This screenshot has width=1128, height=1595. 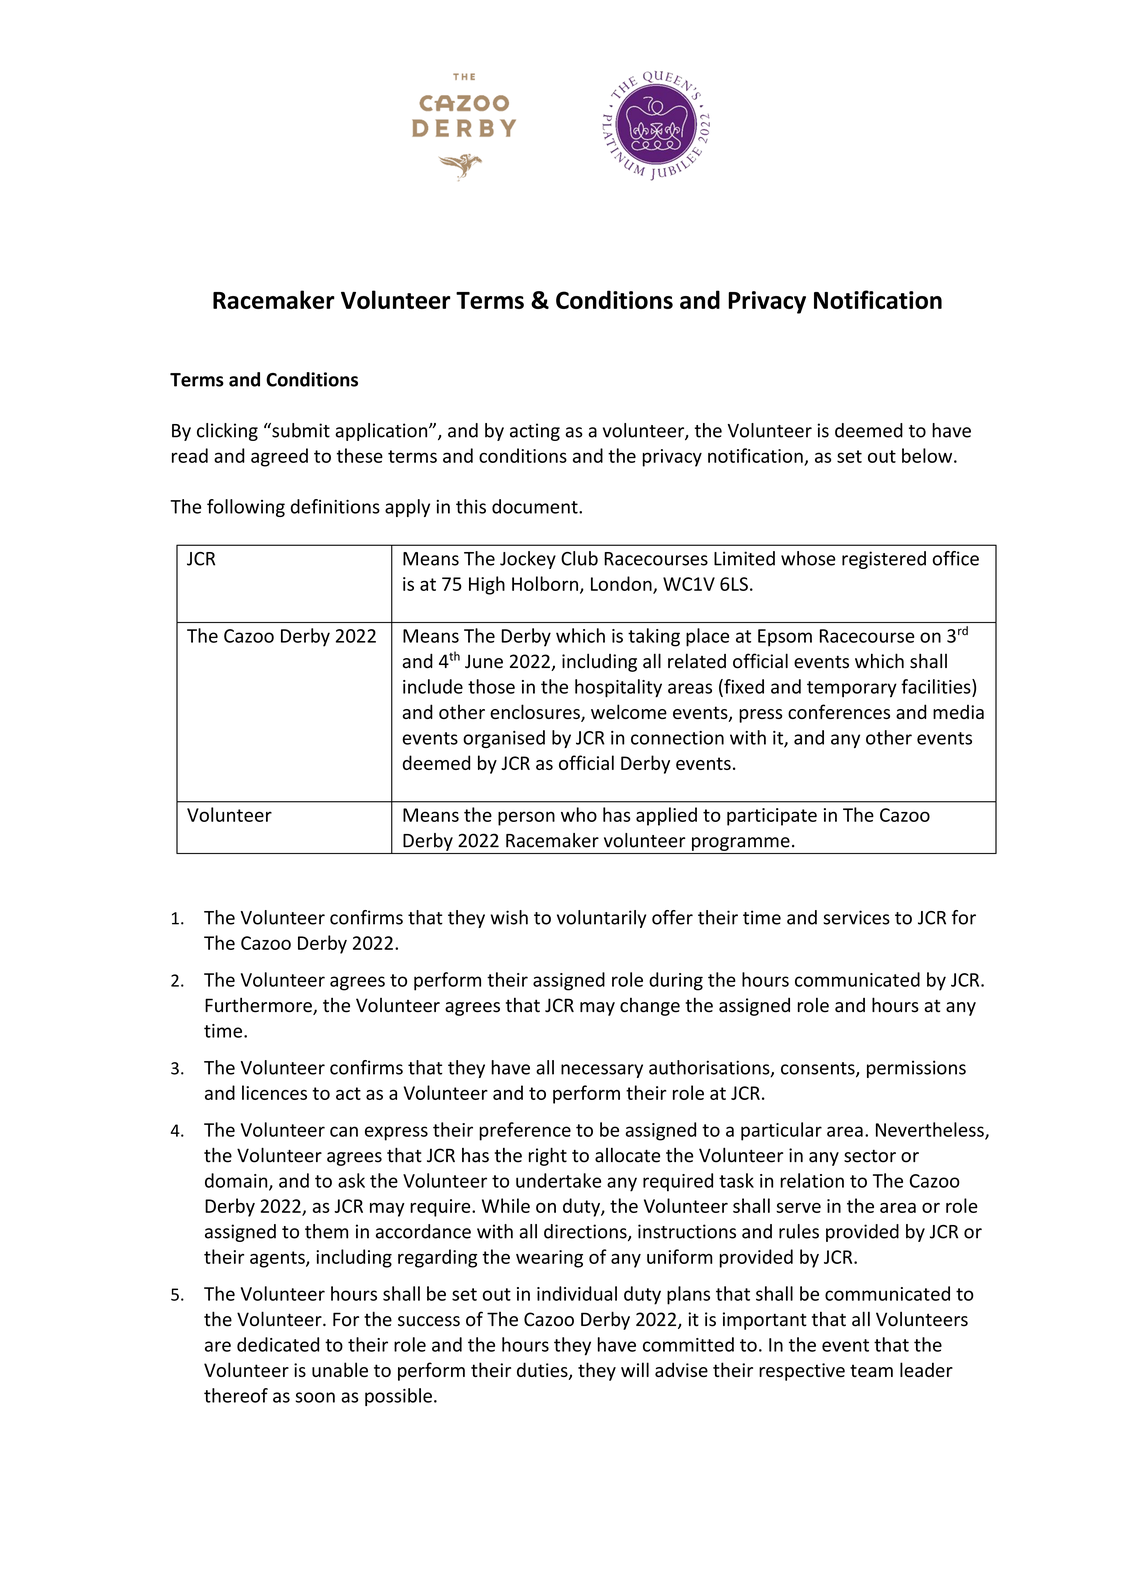 I want to click on temporary, so click(x=852, y=689).
